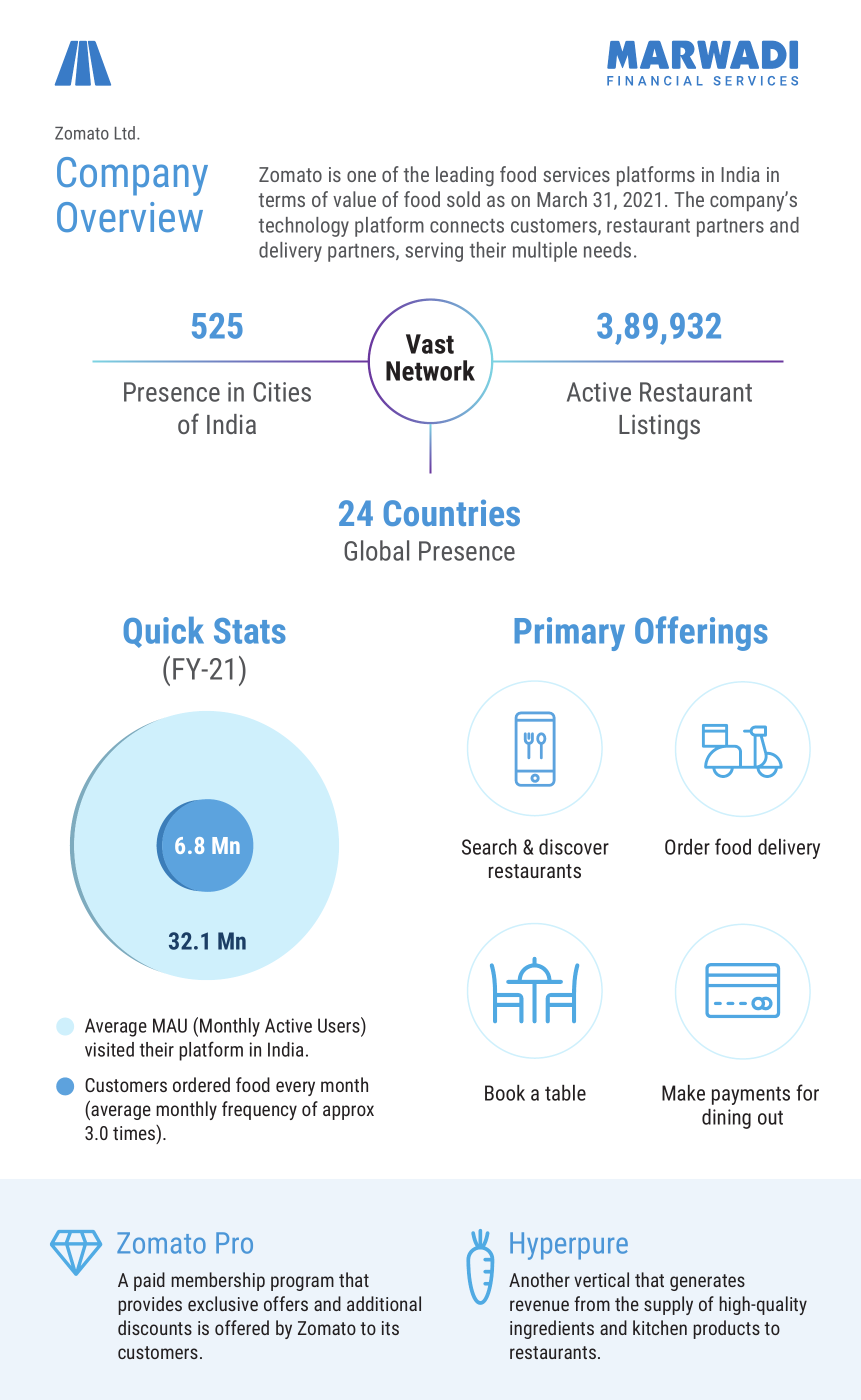 The image size is (861, 1400). Describe the element at coordinates (125, 133) in the screenshot. I see `Ltd` at that location.
